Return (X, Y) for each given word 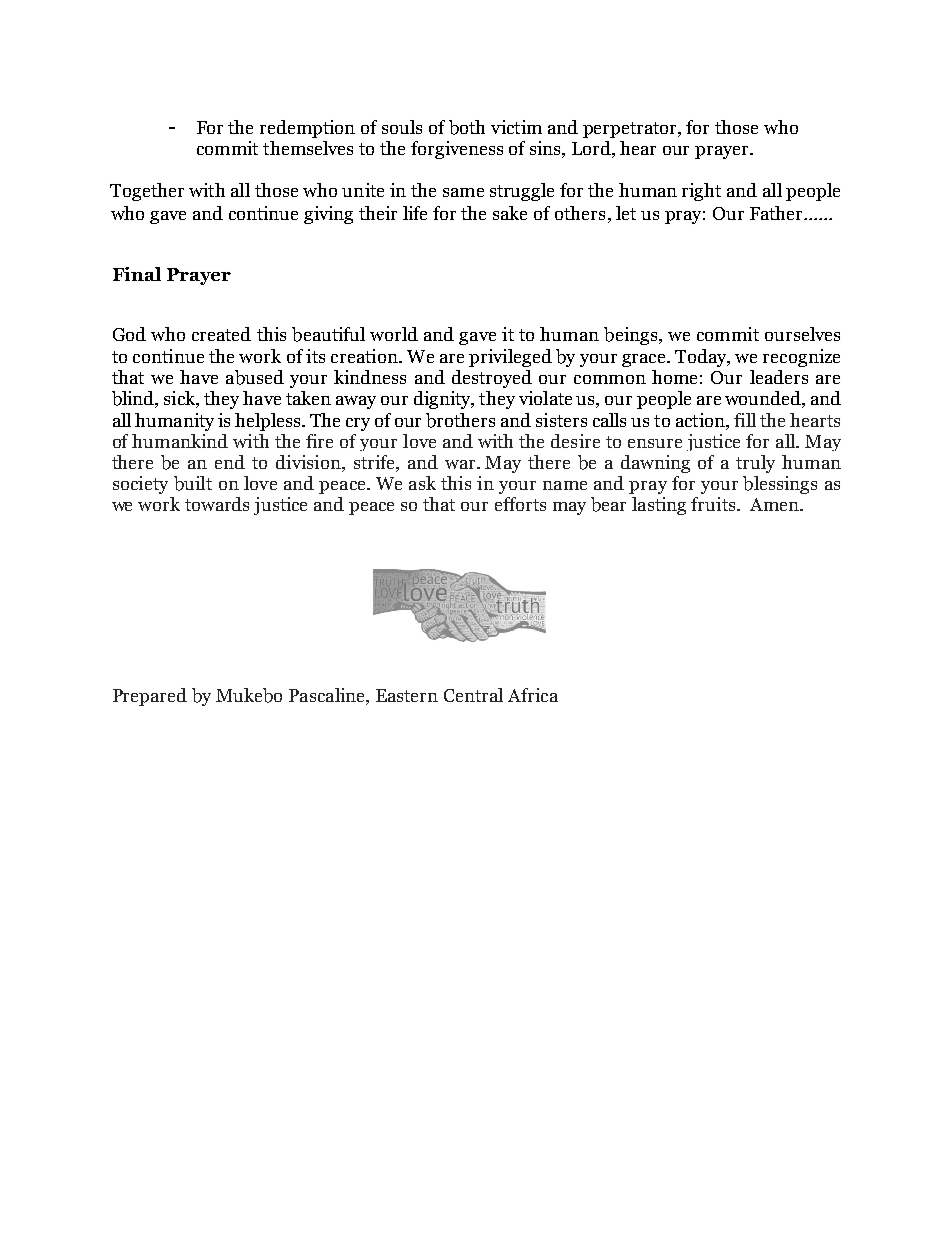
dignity (443, 400)
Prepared (150, 697)
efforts (520, 504)
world (394, 334)
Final (137, 274)
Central (473, 695)
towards (217, 504)
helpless (269, 422)
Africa (533, 695)
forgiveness (457, 150)
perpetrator (631, 130)
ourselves (802, 334)
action (701, 420)
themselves (308, 148)
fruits (714, 504)
